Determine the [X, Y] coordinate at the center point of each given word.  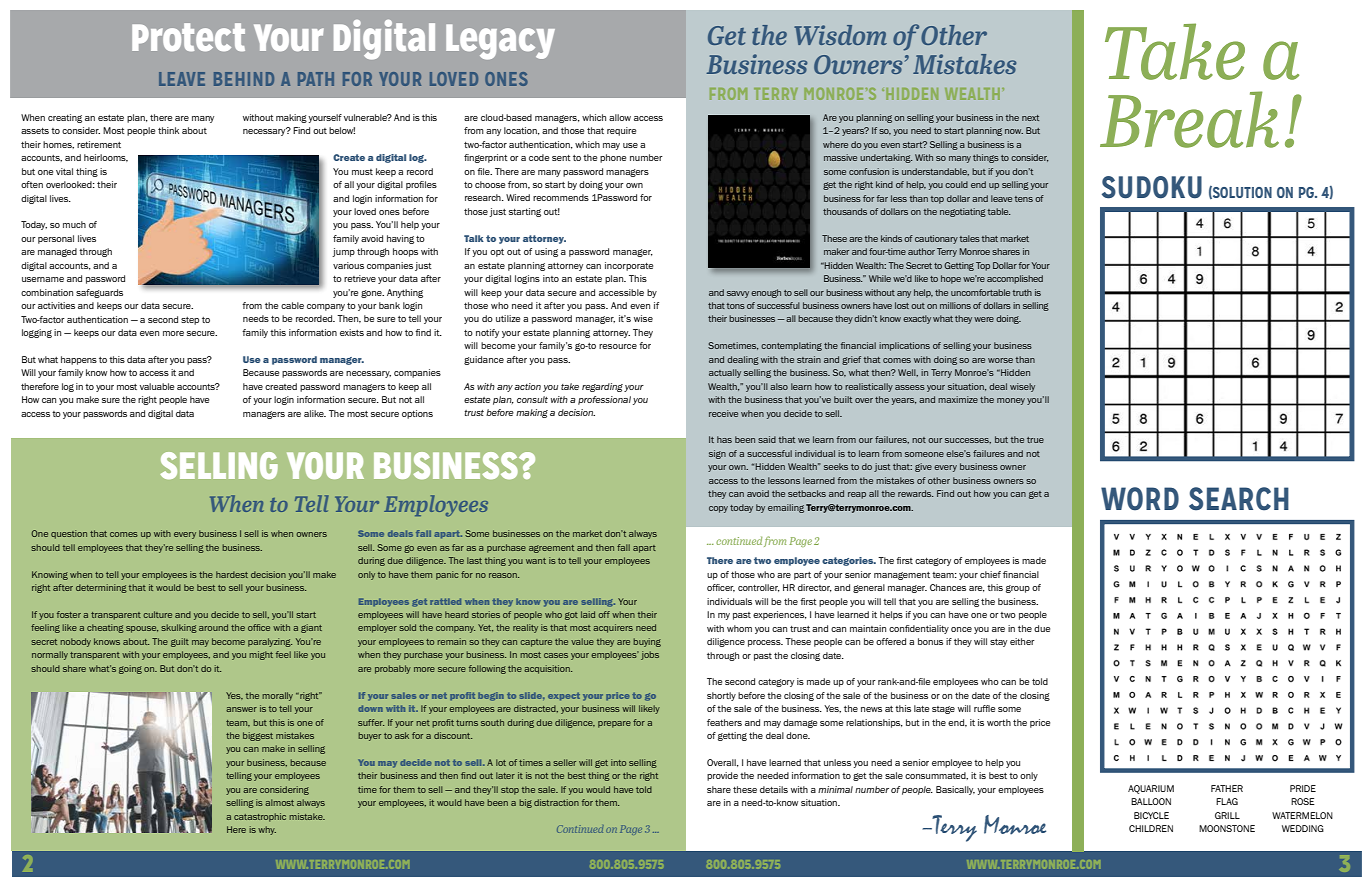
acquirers [613, 628]
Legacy [500, 42]
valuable [157, 386]
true [1035, 440]
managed [57, 252]
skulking [179, 628]
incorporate [629, 266]
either [1022, 641]
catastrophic [260, 817]
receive [723, 413]
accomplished [1015, 279]
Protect [188, 37]
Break [1189, 119]
